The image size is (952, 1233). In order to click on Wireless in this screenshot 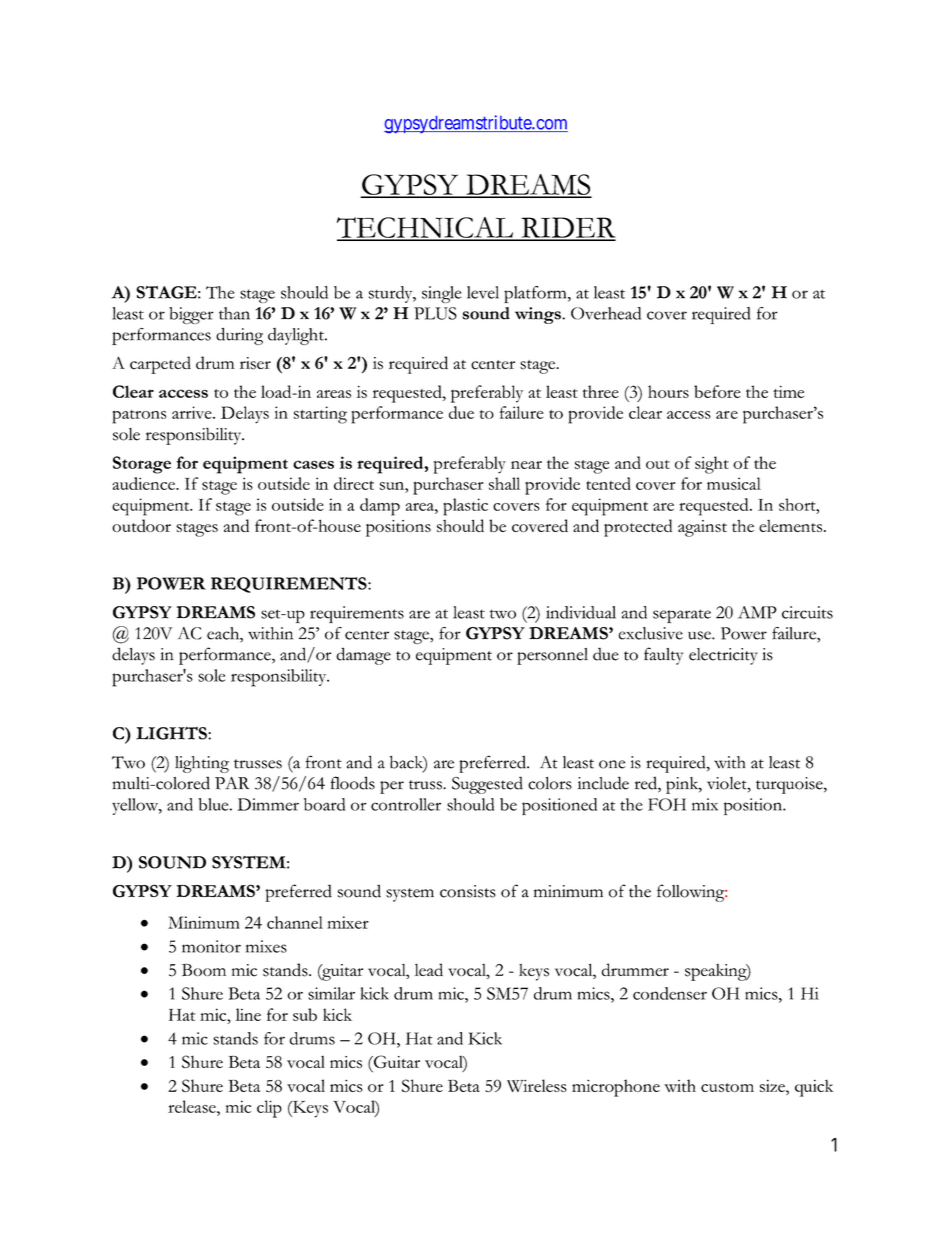, I will do `click(537, 1085)`.
